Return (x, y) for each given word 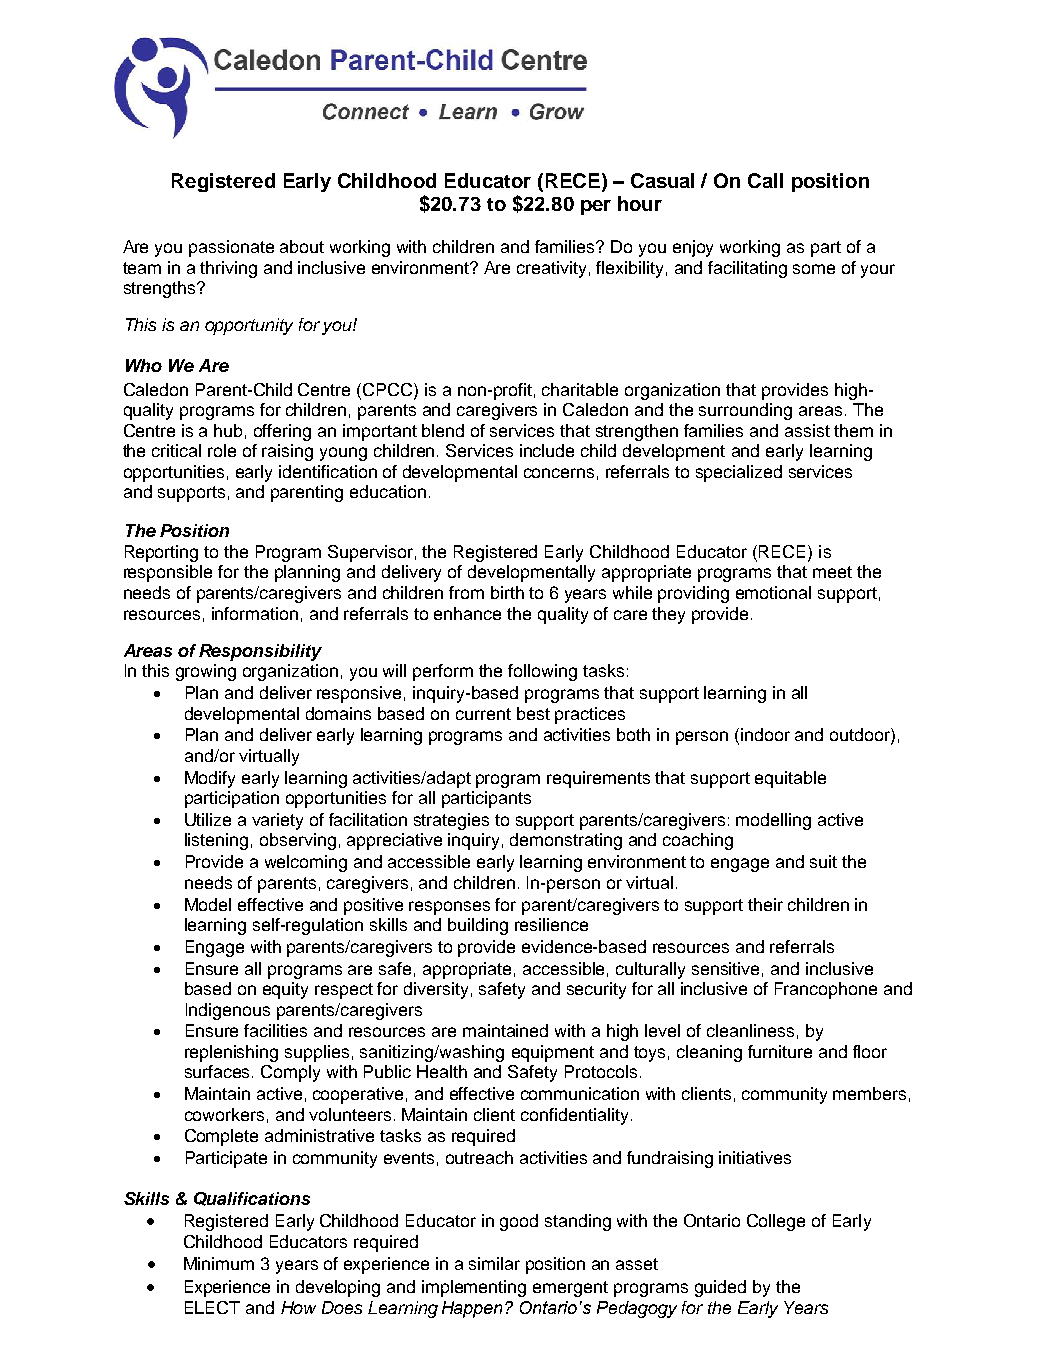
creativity (551, 269)
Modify (210, 779)
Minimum (219, 1263)
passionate (231, 248)
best (533, 713)
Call (765, 180)
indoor (765, 734)
